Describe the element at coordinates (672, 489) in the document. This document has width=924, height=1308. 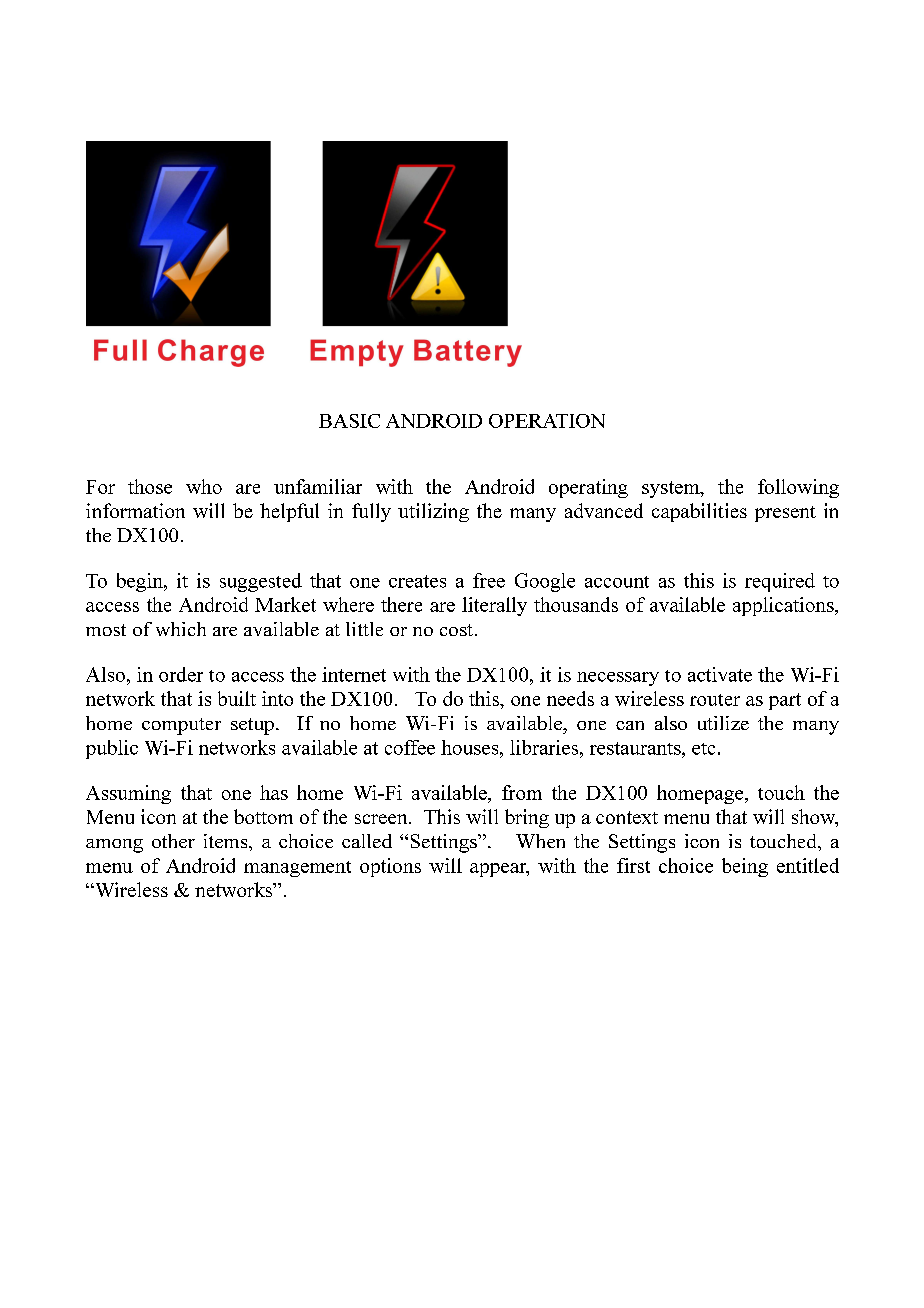
I see `system` at that location.
